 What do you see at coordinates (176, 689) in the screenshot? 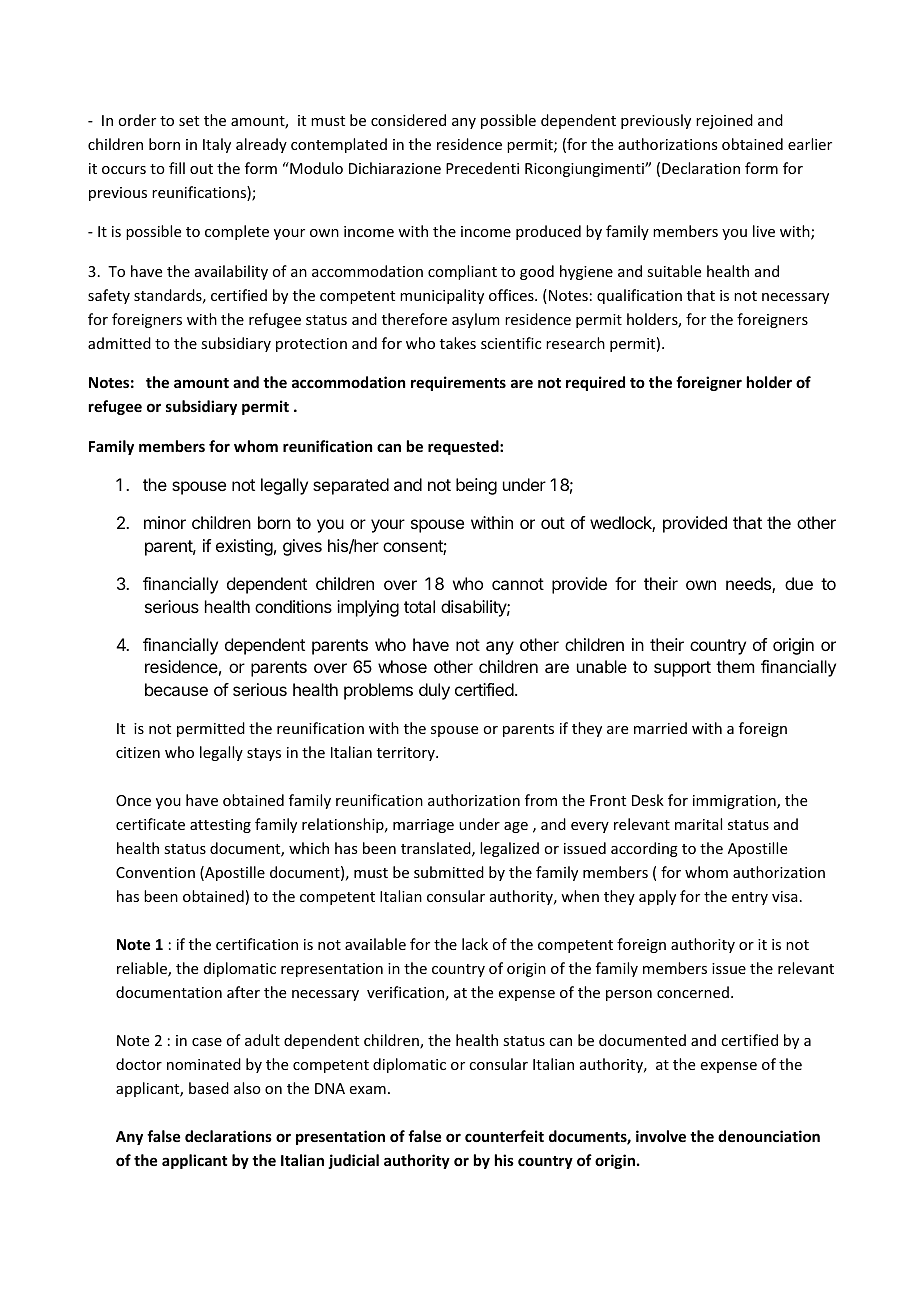
I see `because` at bounding box center [176, 689].
